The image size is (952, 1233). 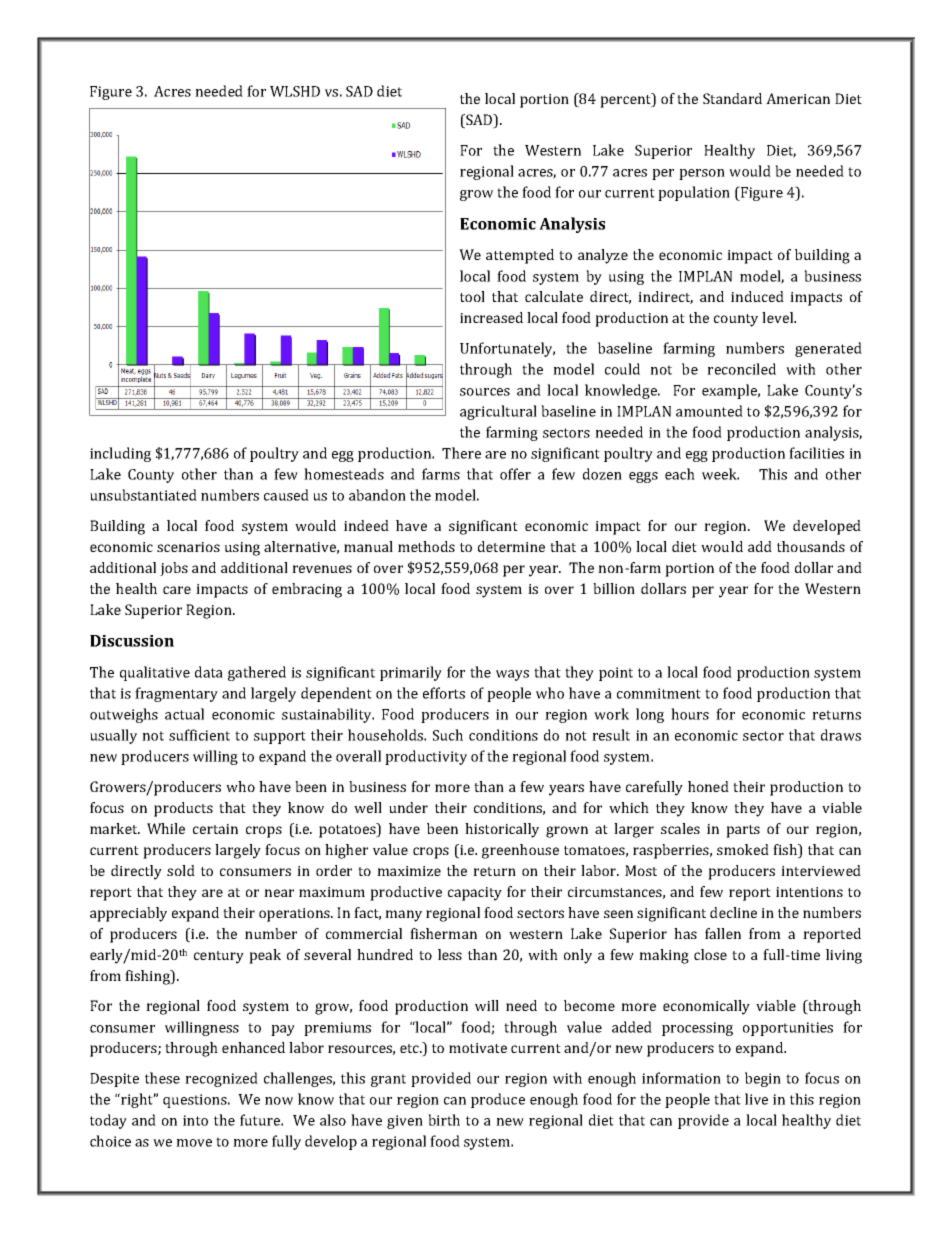 What do you see at coordinates (732, 98) in the document?
I see `Standard` at bounding box center [732, 98].
